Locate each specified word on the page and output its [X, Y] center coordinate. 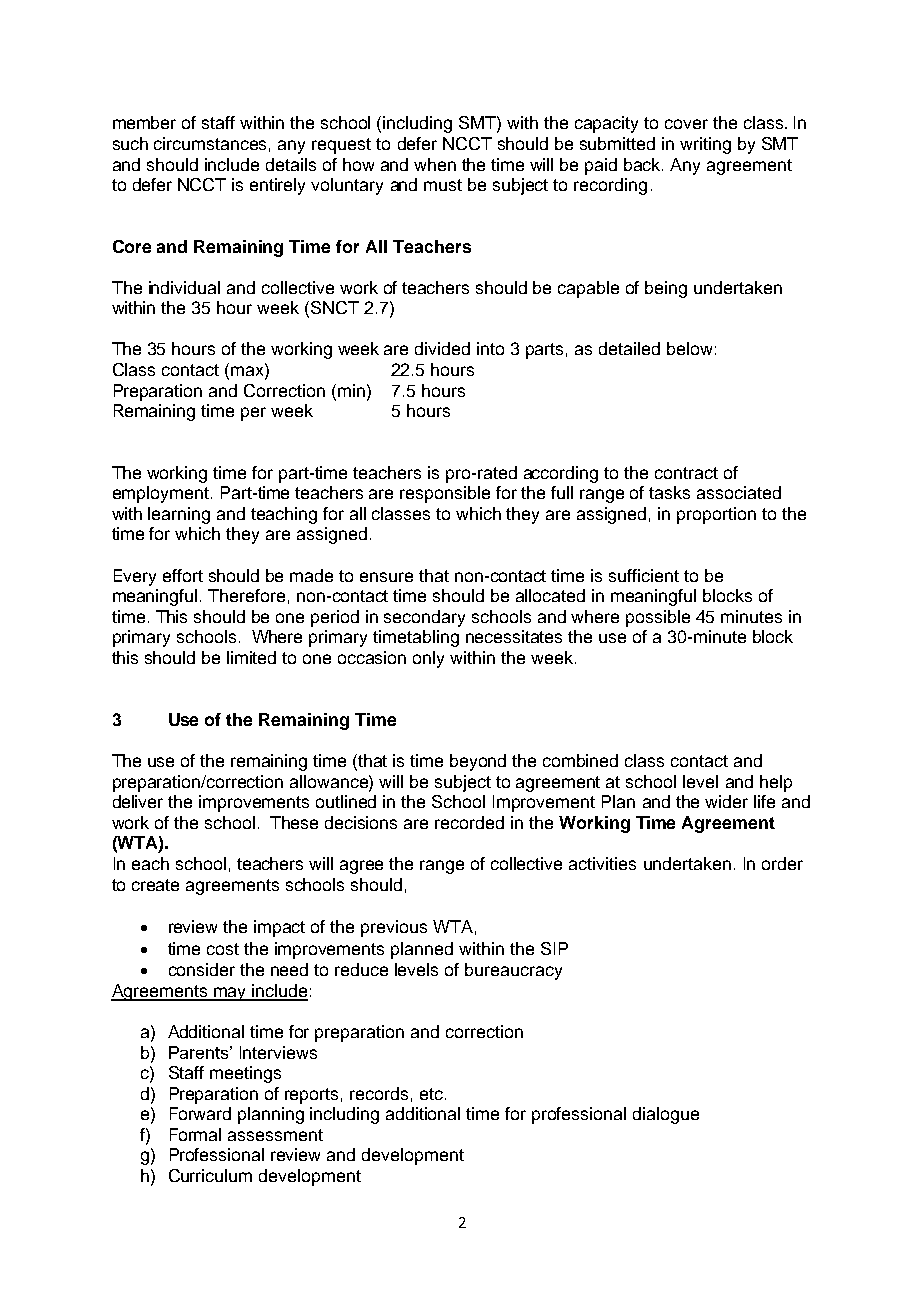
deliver [138, 801]
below [689, 348]
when [435, 164]
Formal [195, 1134]
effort [183, 575]
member [144, 122]
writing [705, 145]
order [782, 863]
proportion [716, 515]
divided [442, 348]
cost [223, 949]
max [247, 371]
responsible [445, 494]
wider [726, 801]
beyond [478, 762]
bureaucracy [513, 971]
